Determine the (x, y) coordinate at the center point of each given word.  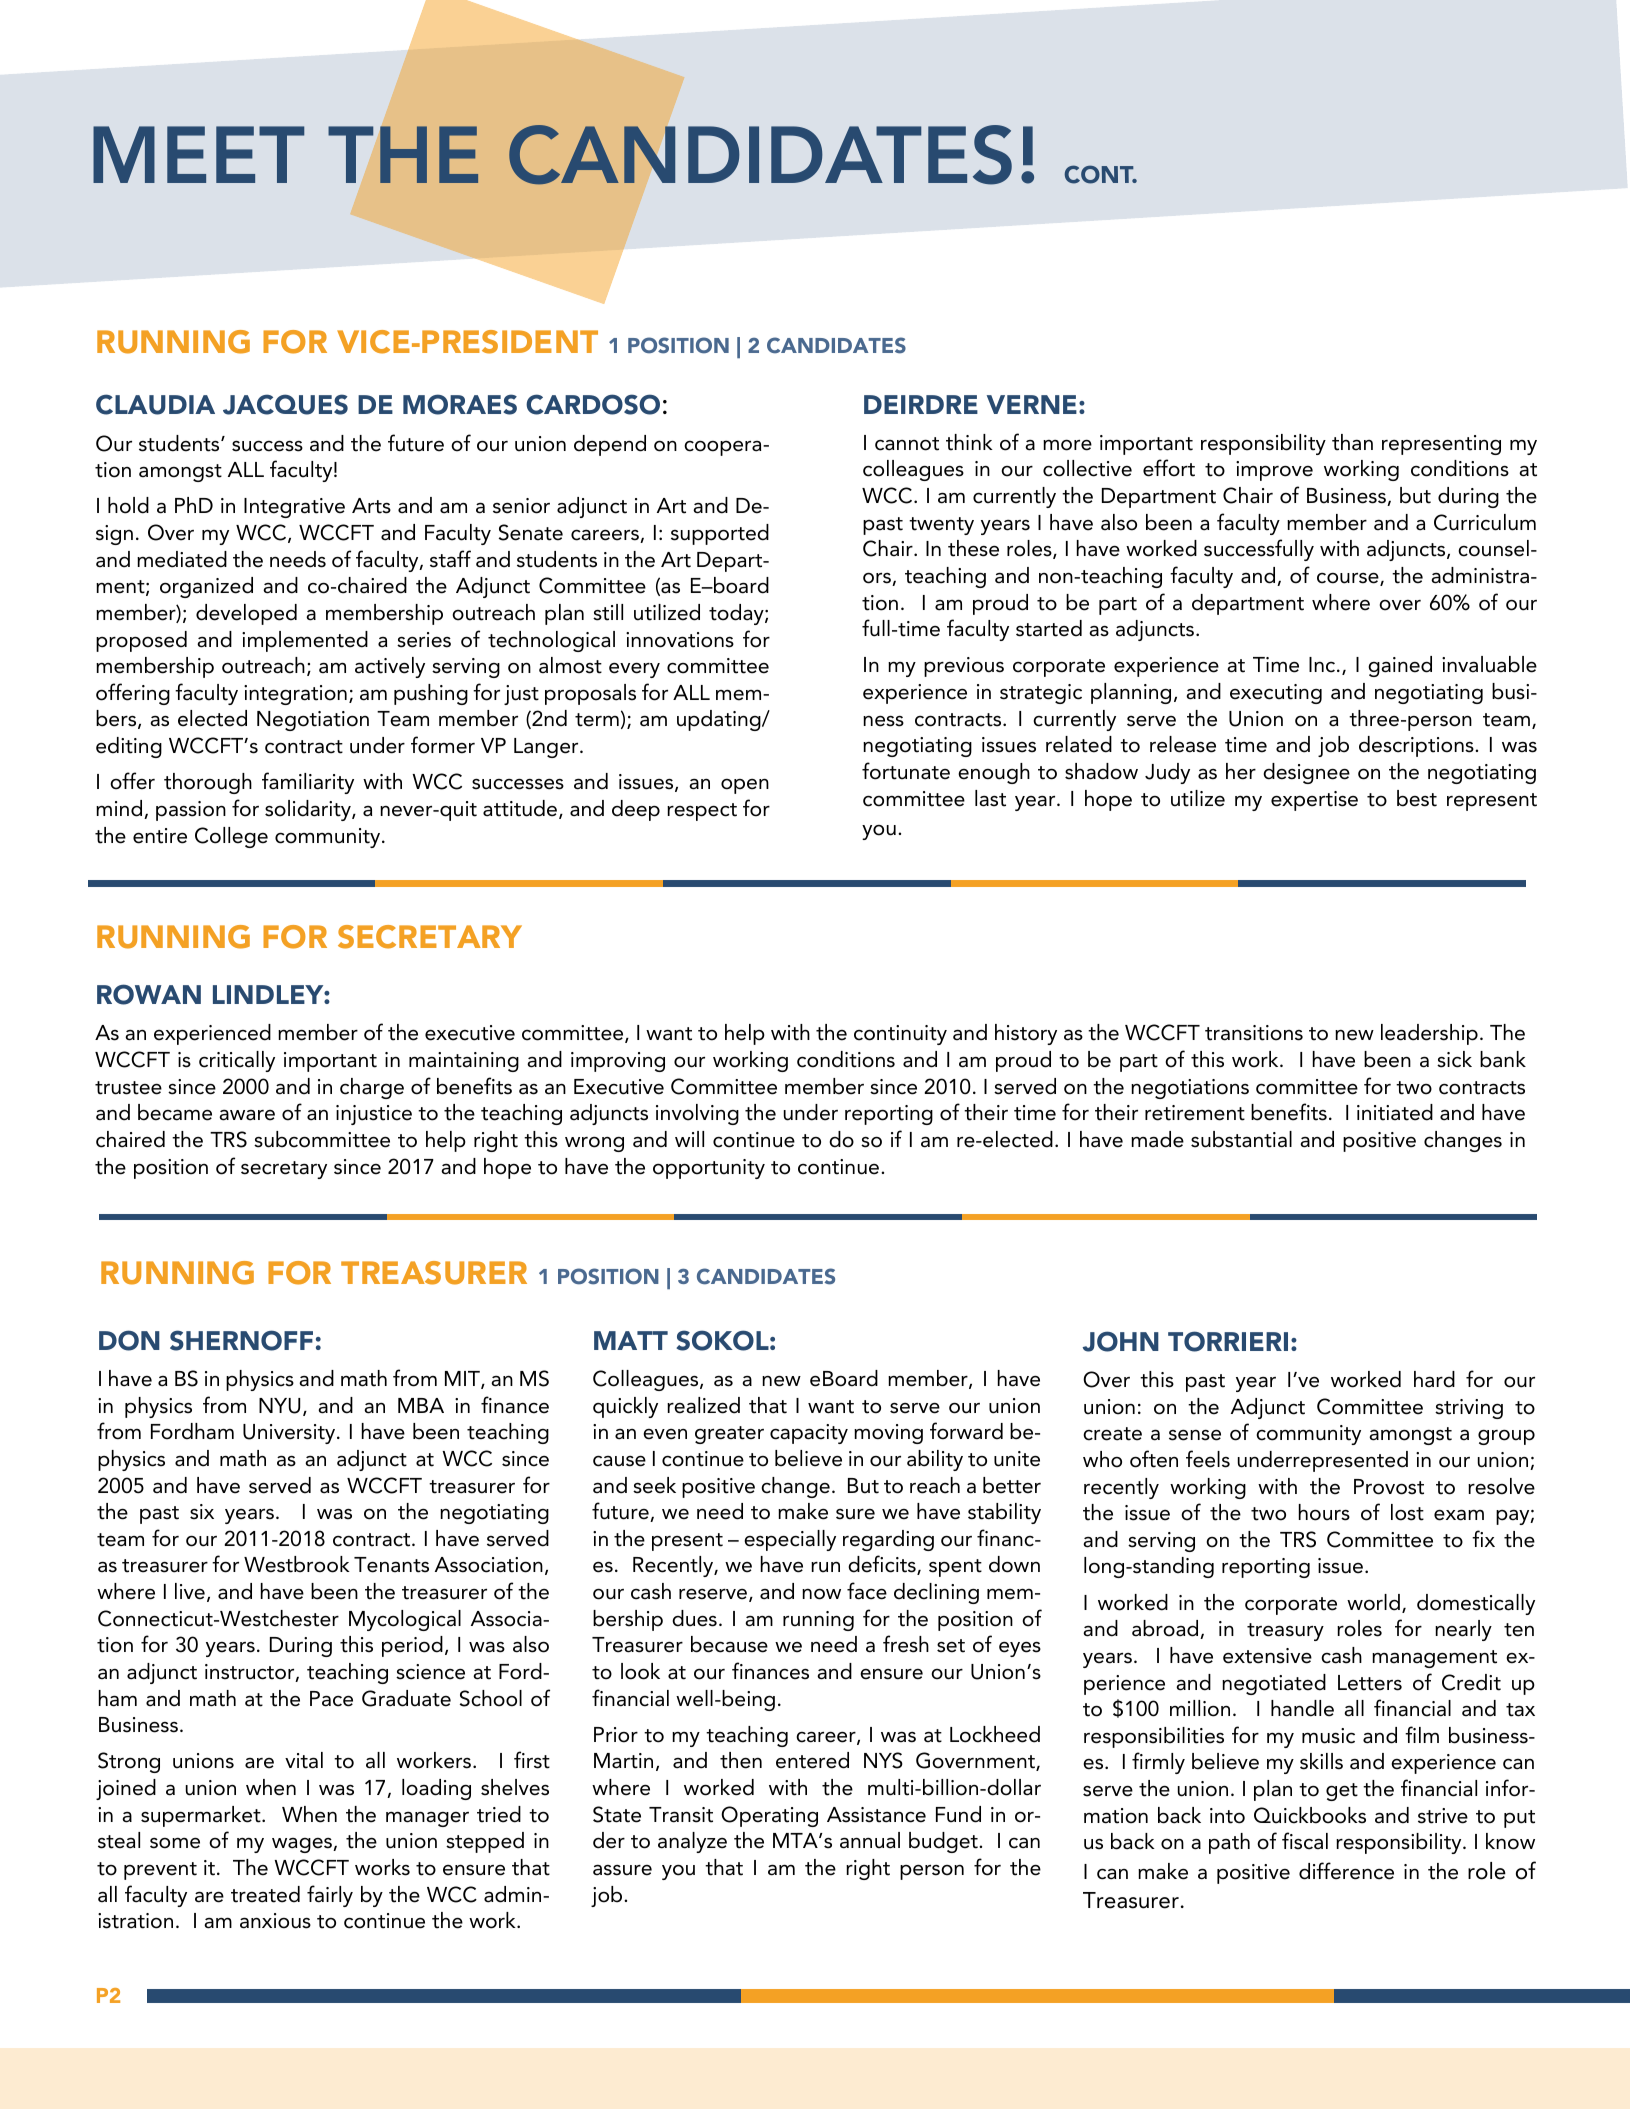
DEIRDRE (921, 404)
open (745, 786)
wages (303, 1845)
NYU (279, 1406)
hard (1434, 1379)
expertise (1314, 801)
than (1352, 442)
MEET (198, 154)
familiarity (308, 783)
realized (703, 1405)
